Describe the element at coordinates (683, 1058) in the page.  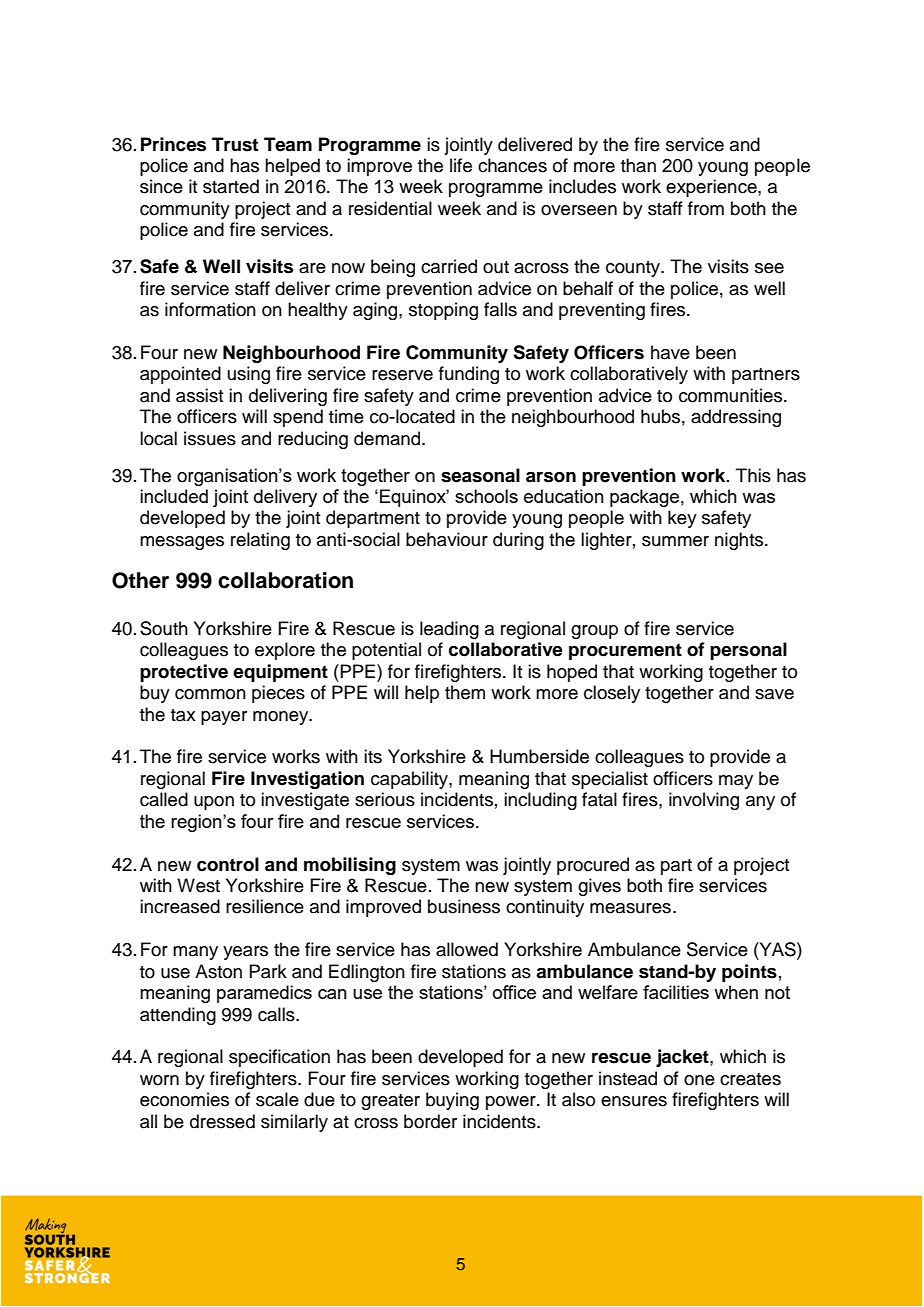
I see `jacket` at that location.
